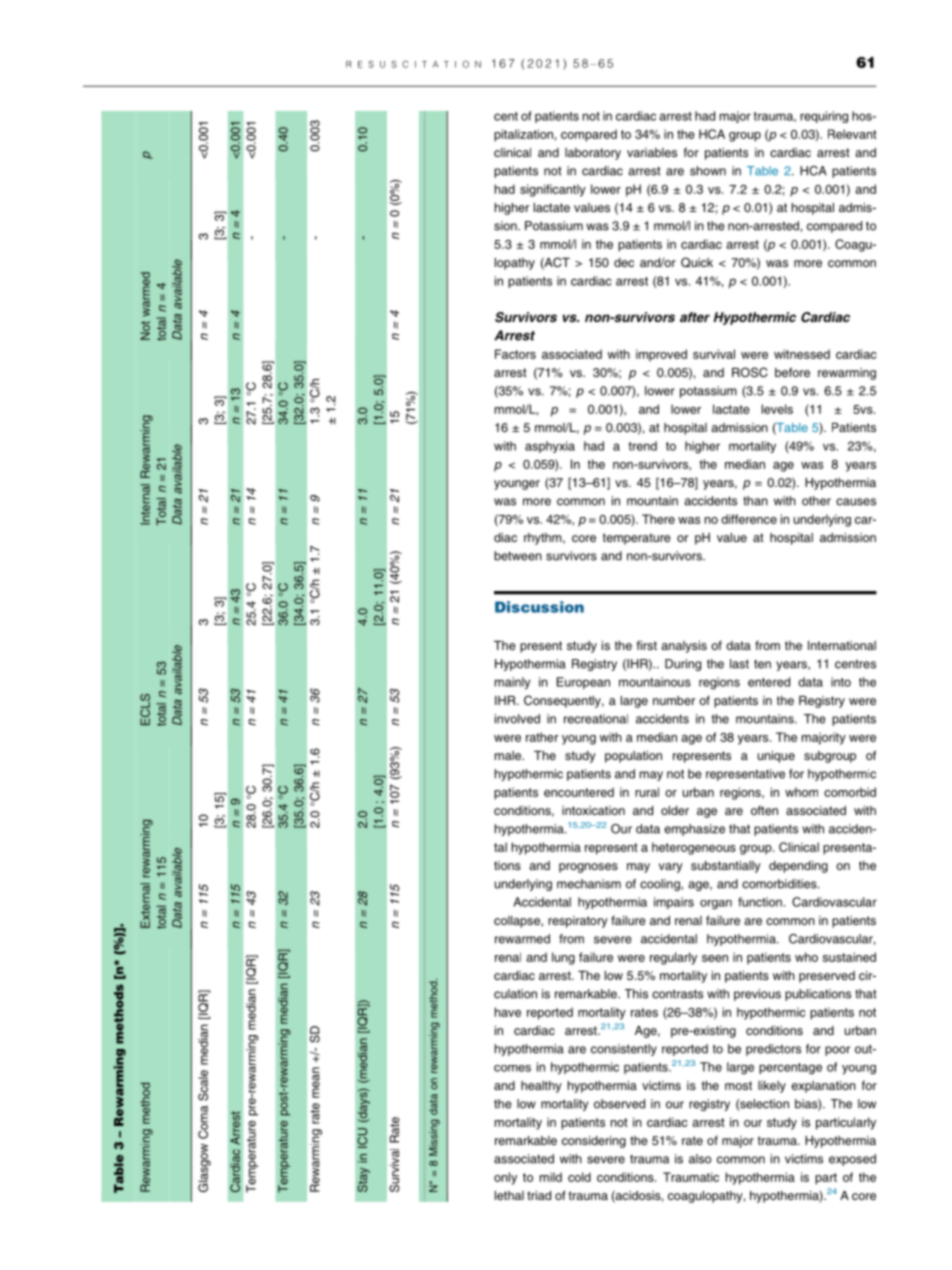 The image size is (952, 1270). What do you see at coordinates (550, 447) in the page?
I see `asphyxia` at bounding box center [550, 447].
